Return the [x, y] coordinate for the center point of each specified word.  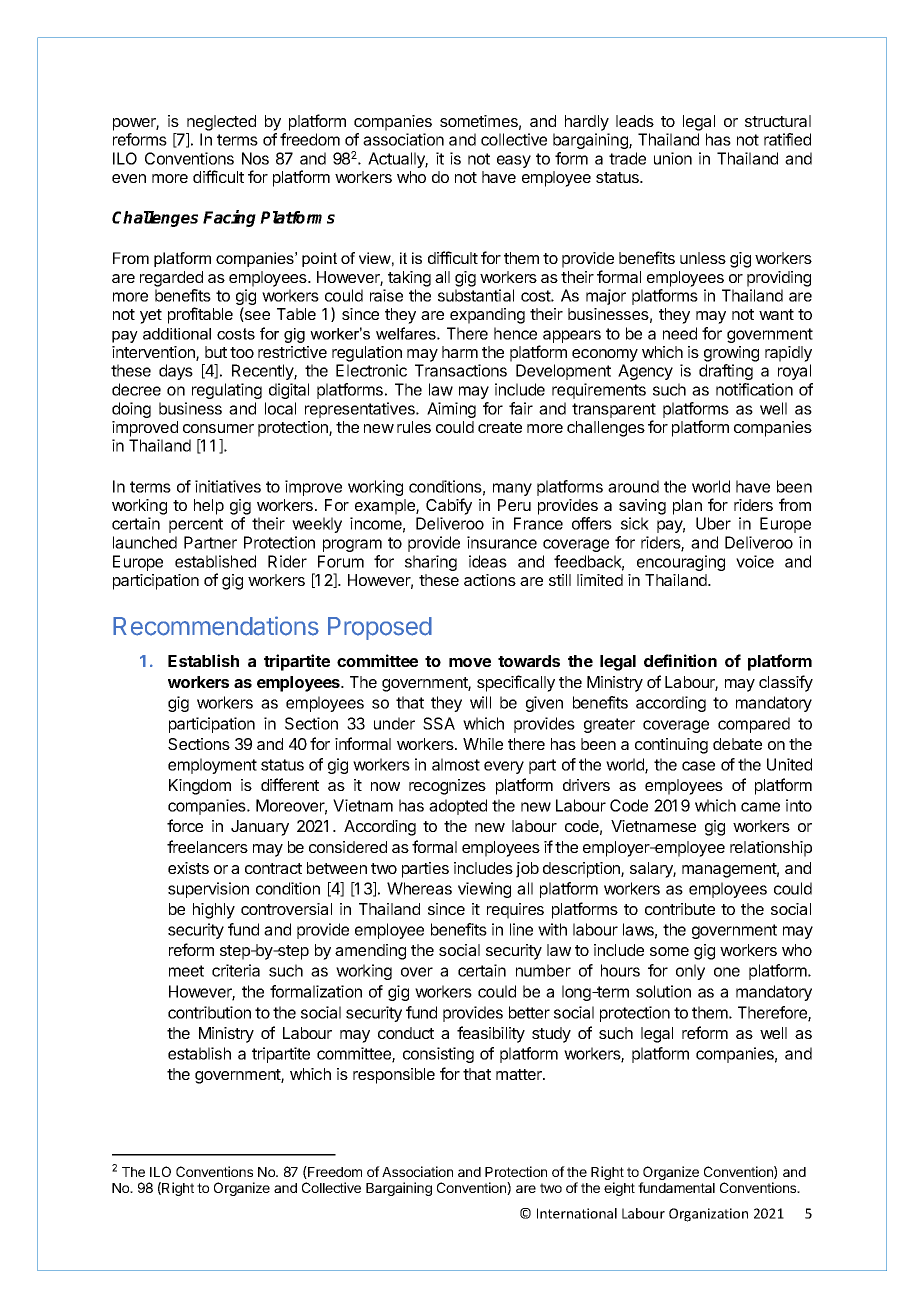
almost [456, 764]
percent [196, 525]
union [673, 158]
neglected [221, 123]
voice [755, 561]
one [727, 972]
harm [460, 352]
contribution [209, 1012]
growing [731, 354]
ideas [488, 561]
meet [186, 971]
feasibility [491, 1034]
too [242, 352]
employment [212, 766]
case [698, 766]
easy [514, 161]
